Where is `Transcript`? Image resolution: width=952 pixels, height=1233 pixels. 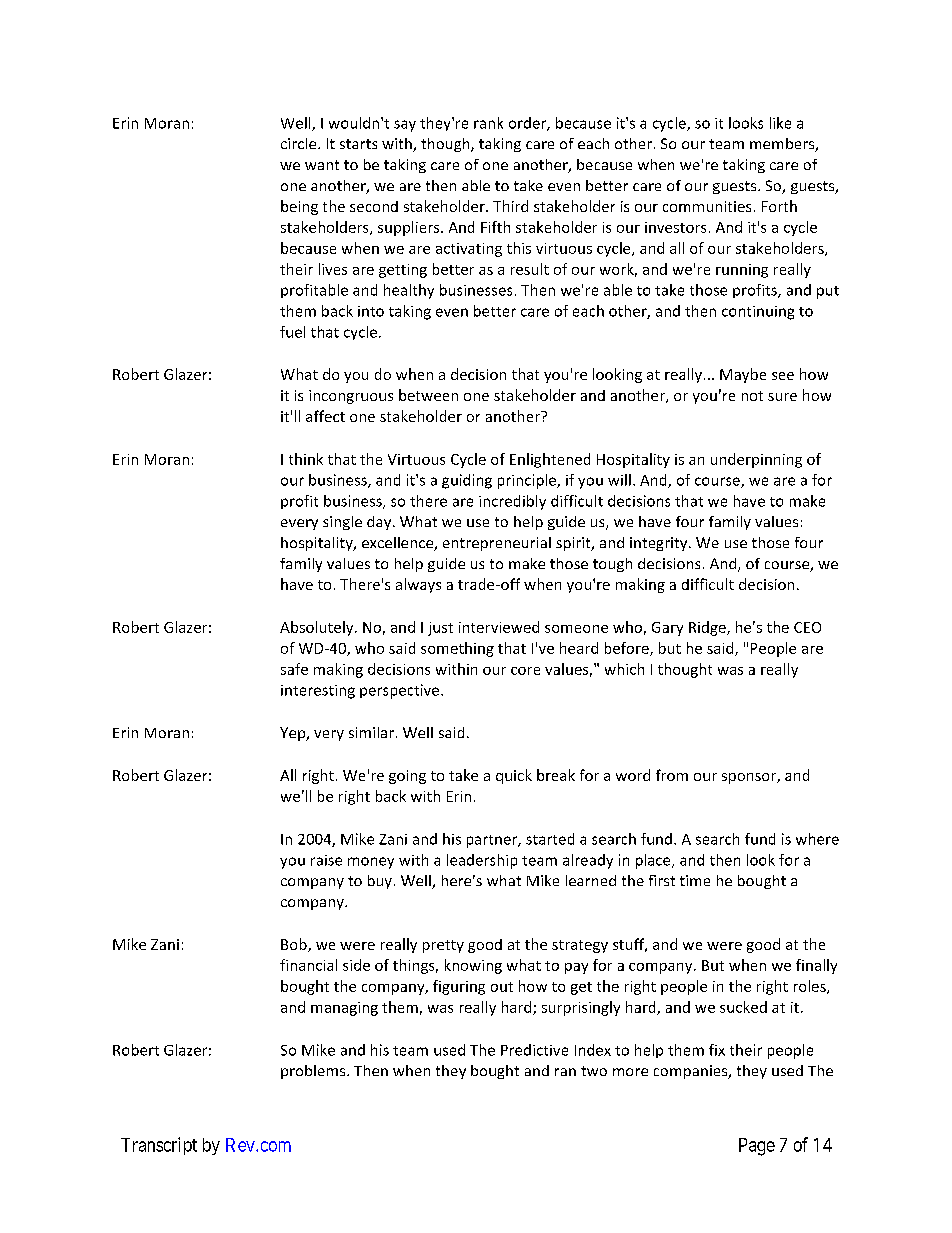
Transcript is located at coordinates (159, 1146).
